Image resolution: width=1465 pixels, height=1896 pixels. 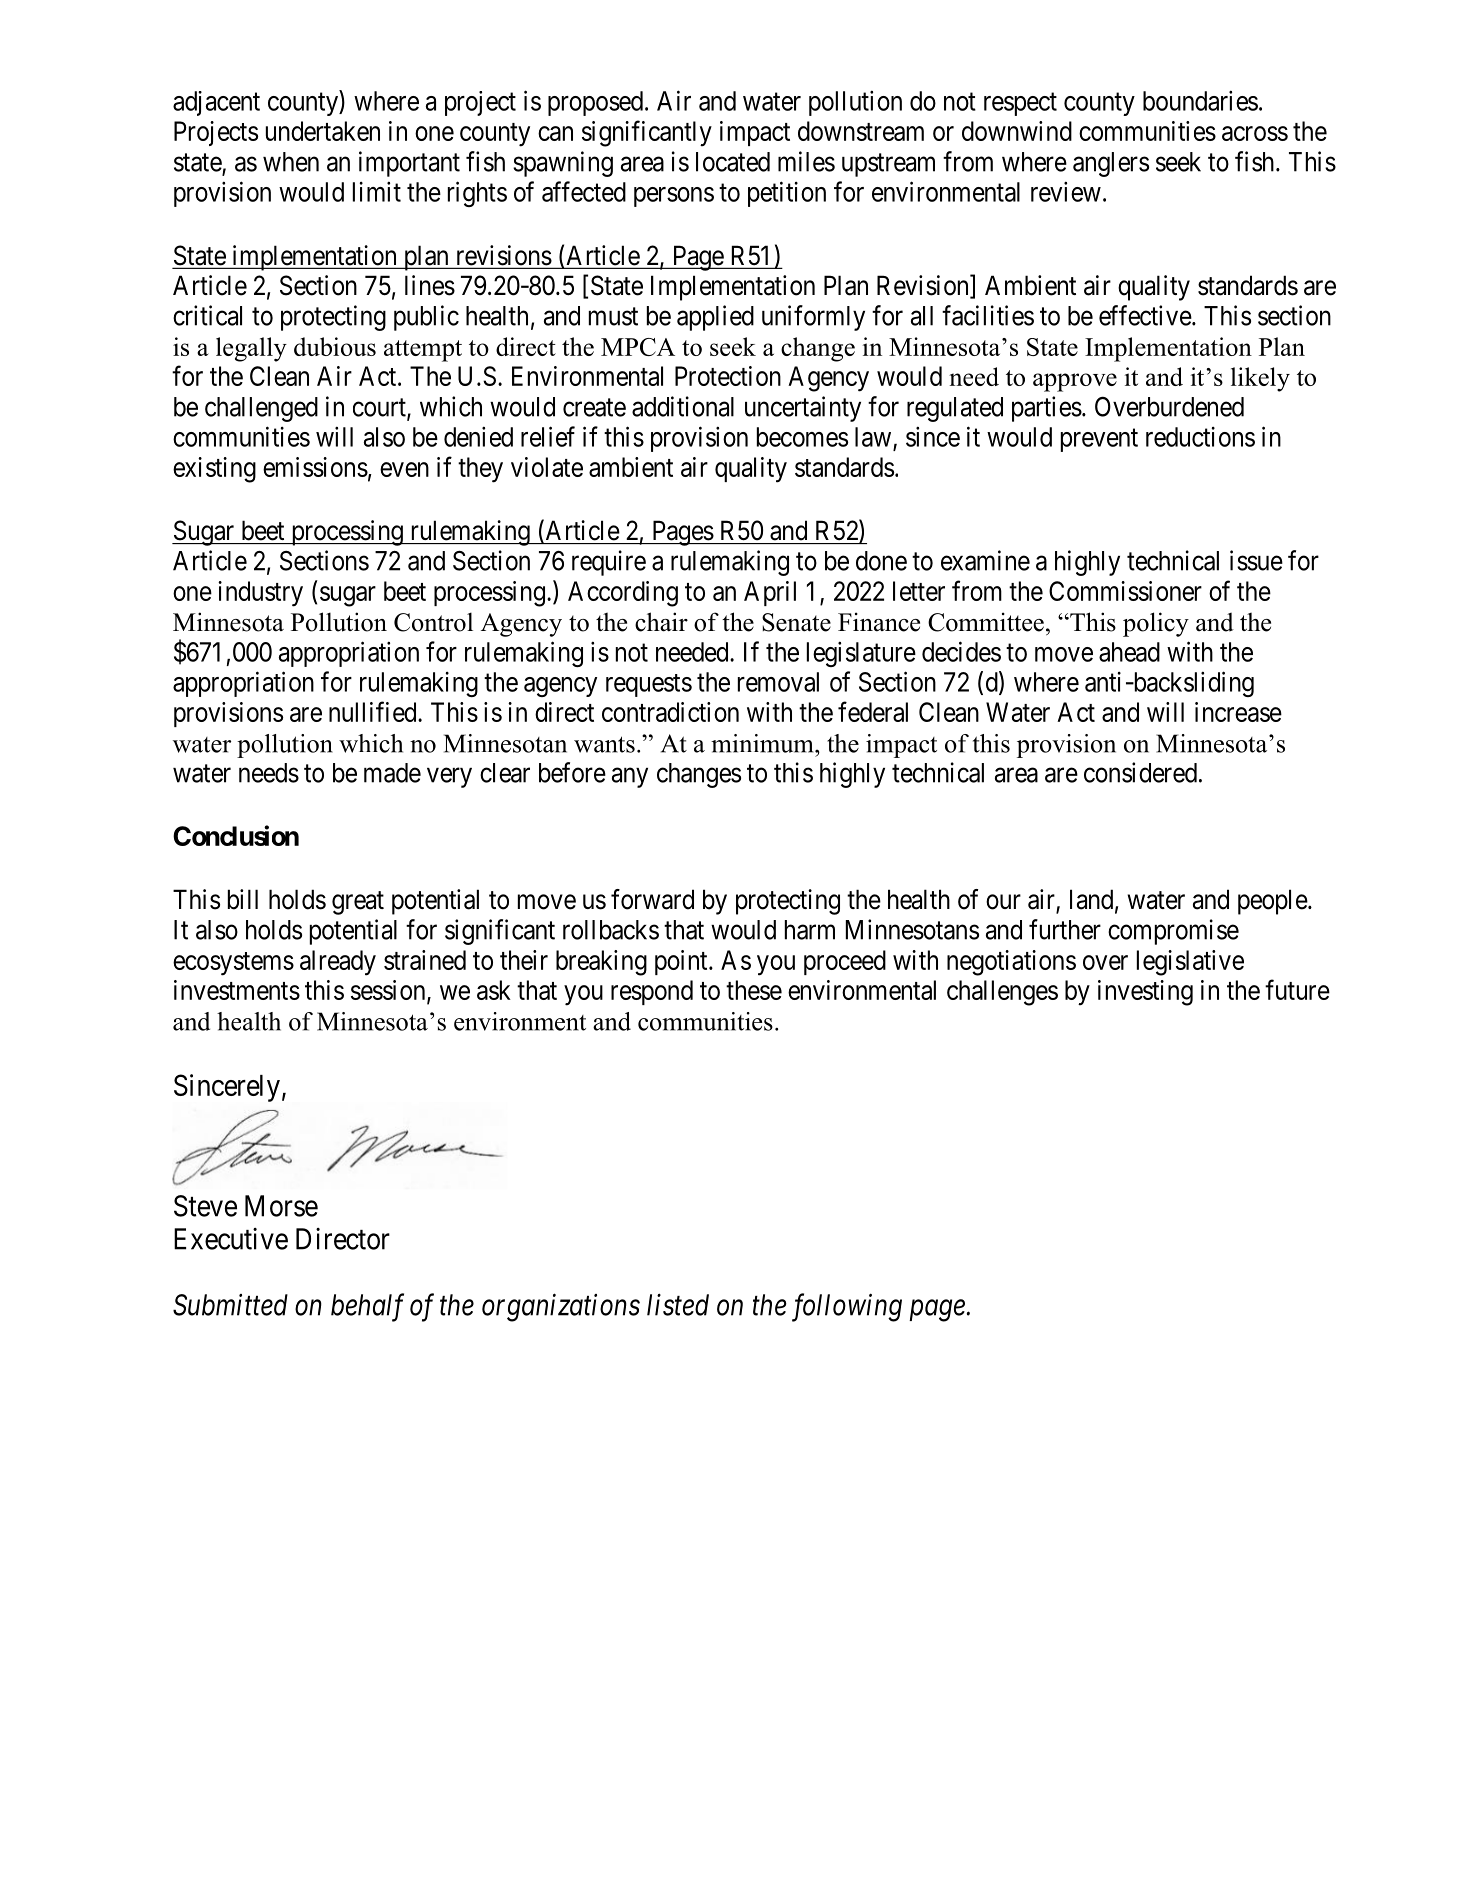 What do you see at coordinates (1200, 101) in the screenshot?
I see `boundaries` at bounding box center [1200, 101].
